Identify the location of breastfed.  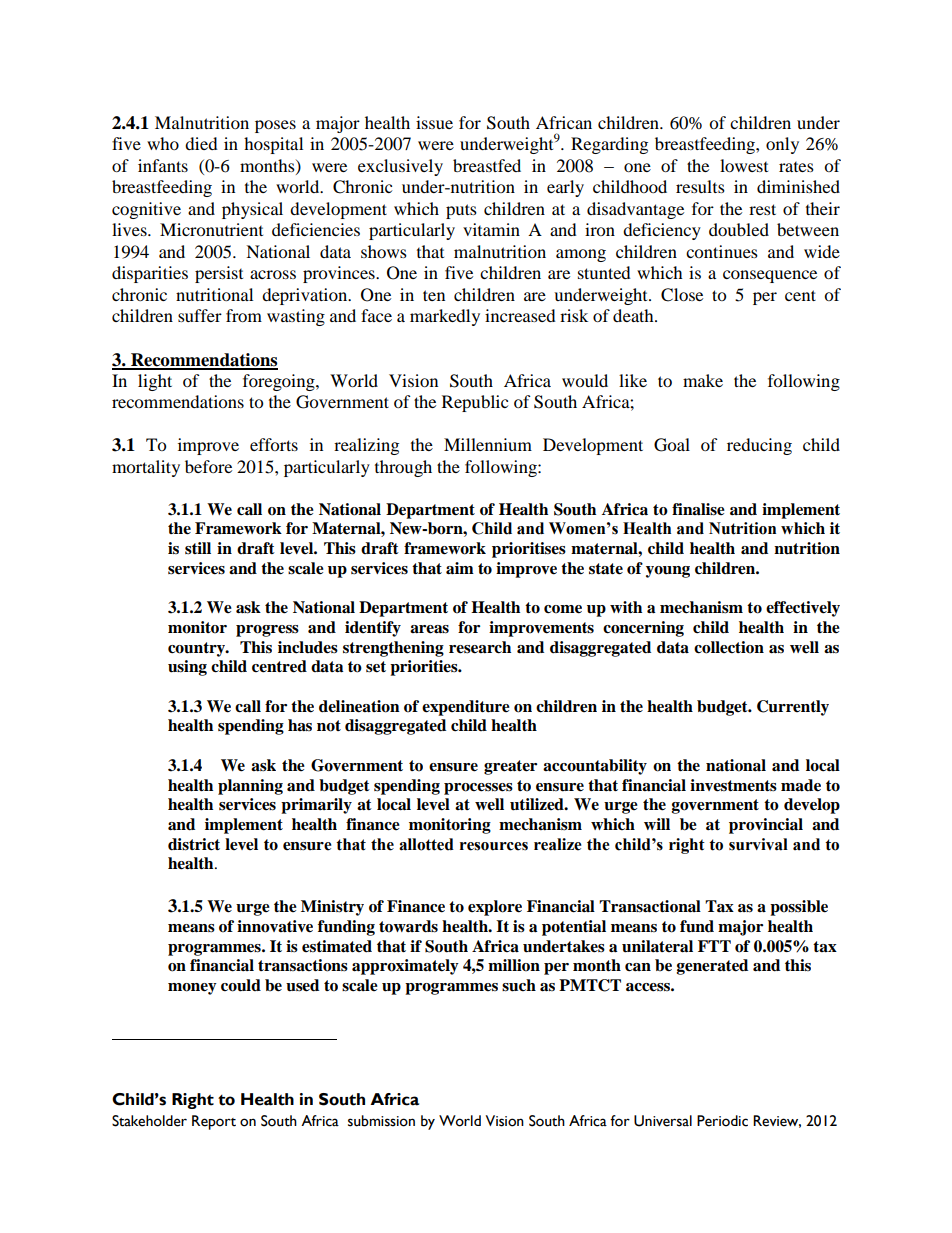
(487, 165).
